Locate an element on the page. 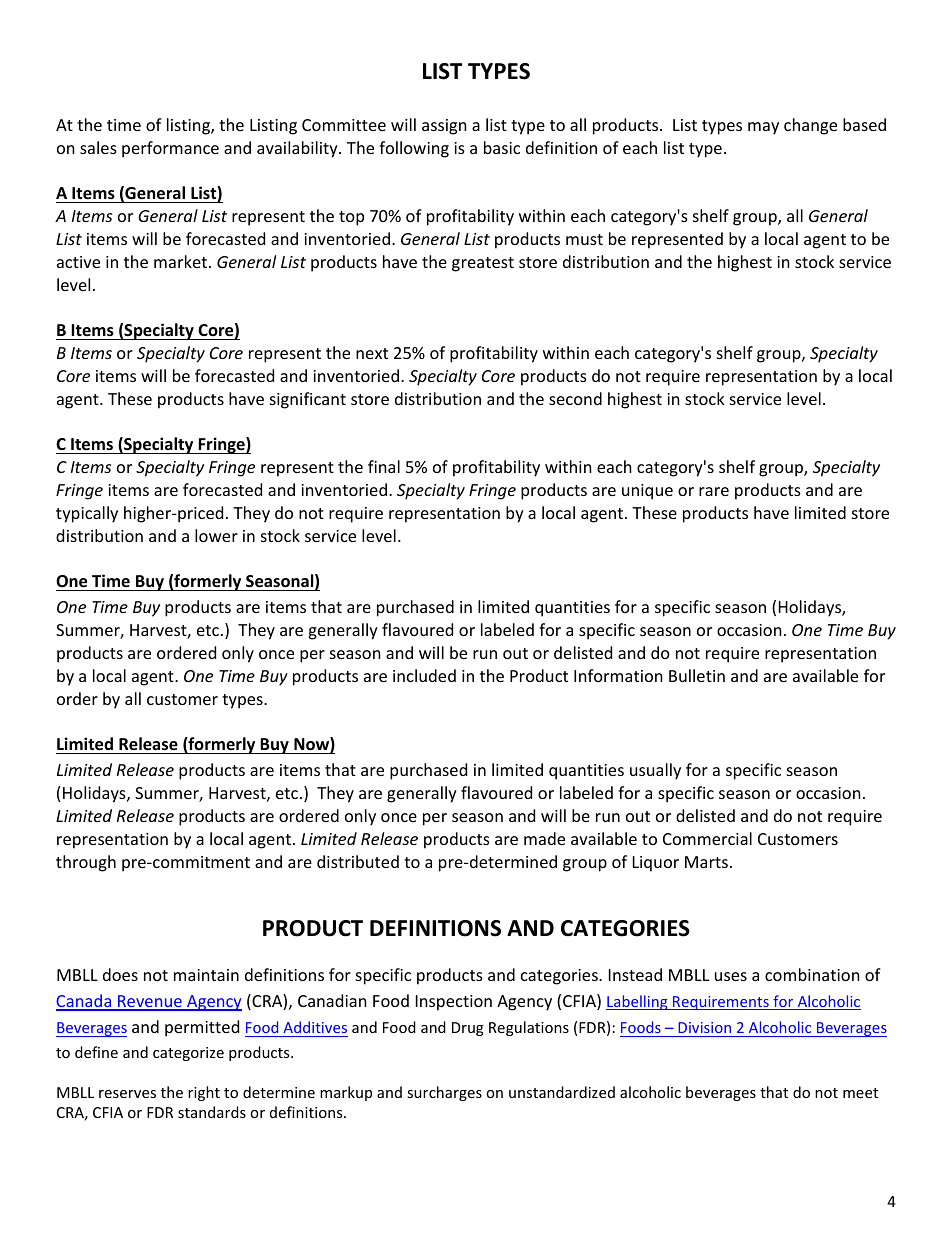 The image size is (952, 1233). may is located at coordinates (763, 128).
